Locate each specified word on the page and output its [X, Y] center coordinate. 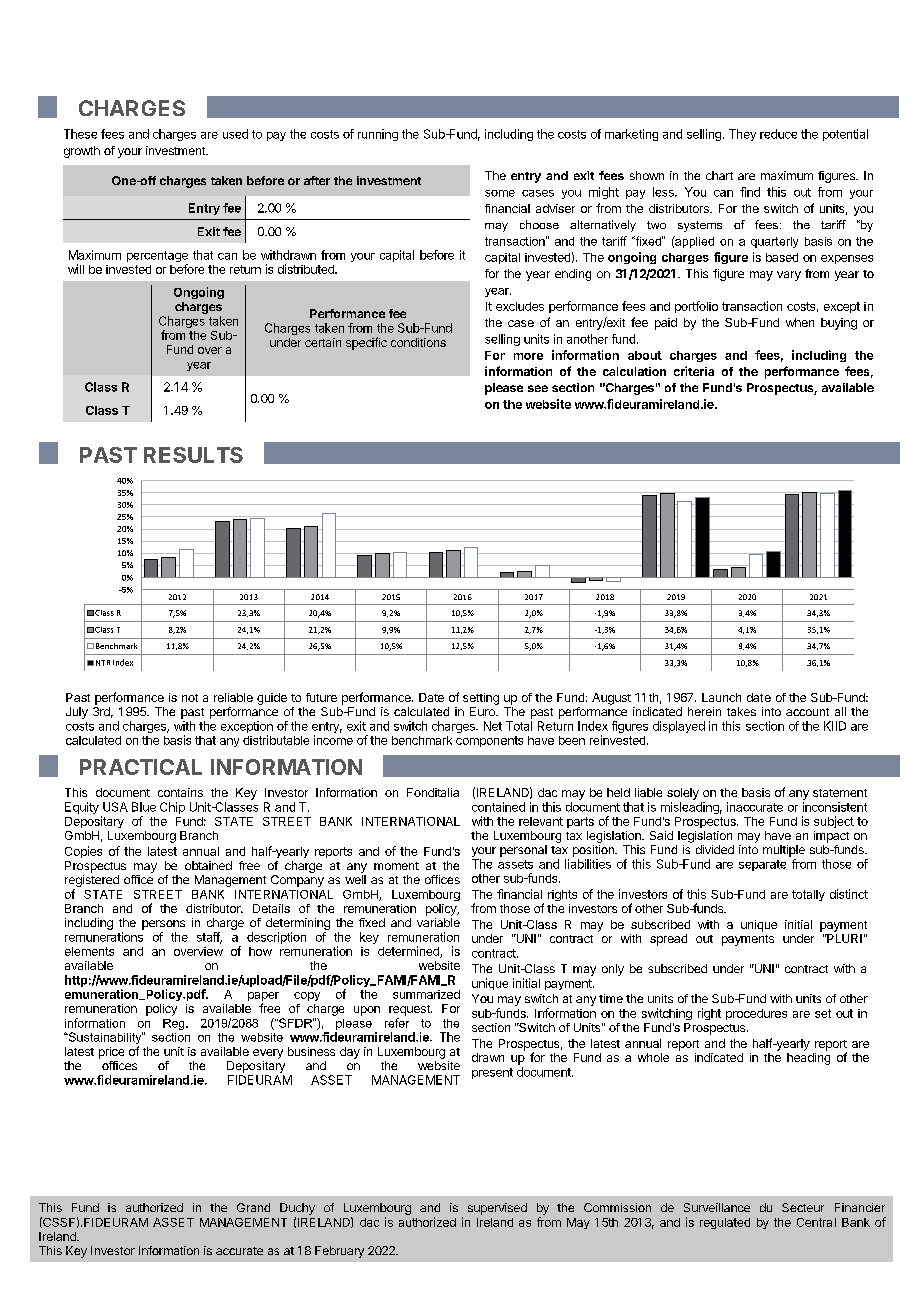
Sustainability [104, 1039]
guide [272, 699]
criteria [694, 371]
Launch [721, 697]
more [528, 356]
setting [481, 699]
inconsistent [835, 807]
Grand [253, 1207]
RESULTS [193, 455]
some [500, 193]
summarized [426, 994]
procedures [756, 1014]
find [750, 192]
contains [180, 792]
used [235, 134]
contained [498, 807]
